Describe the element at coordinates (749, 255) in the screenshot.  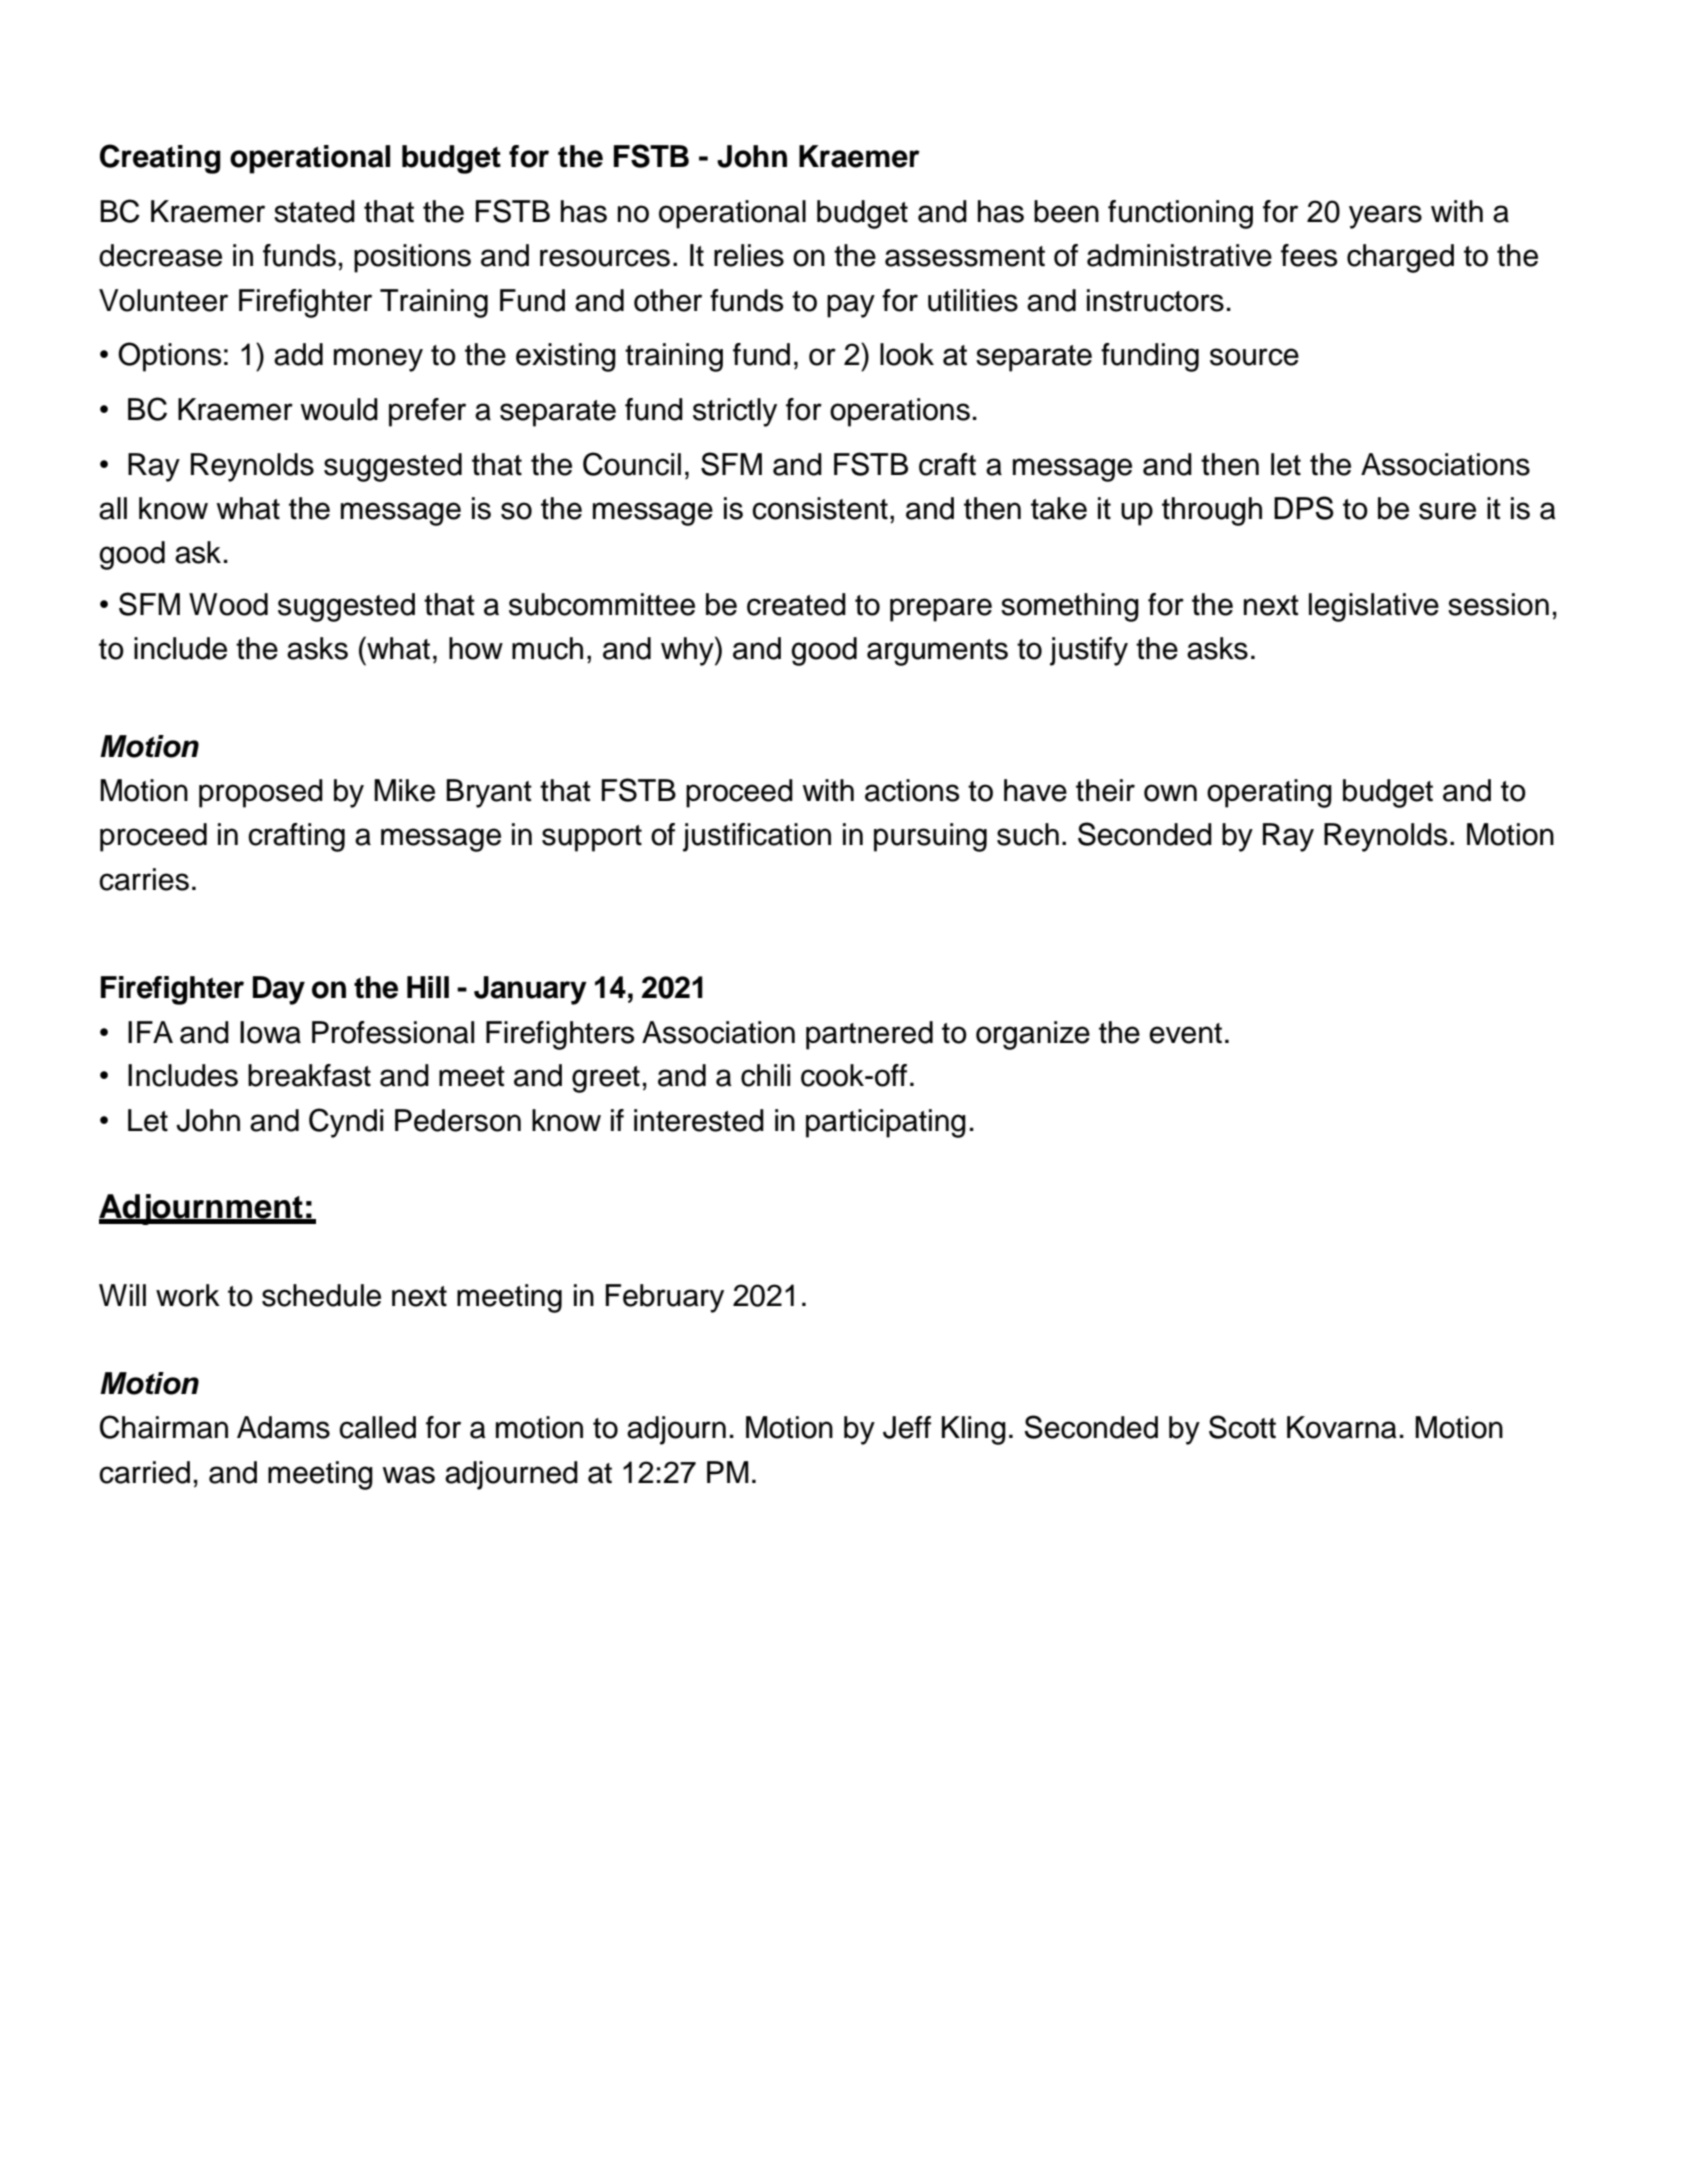
I see `relies` at that location.
